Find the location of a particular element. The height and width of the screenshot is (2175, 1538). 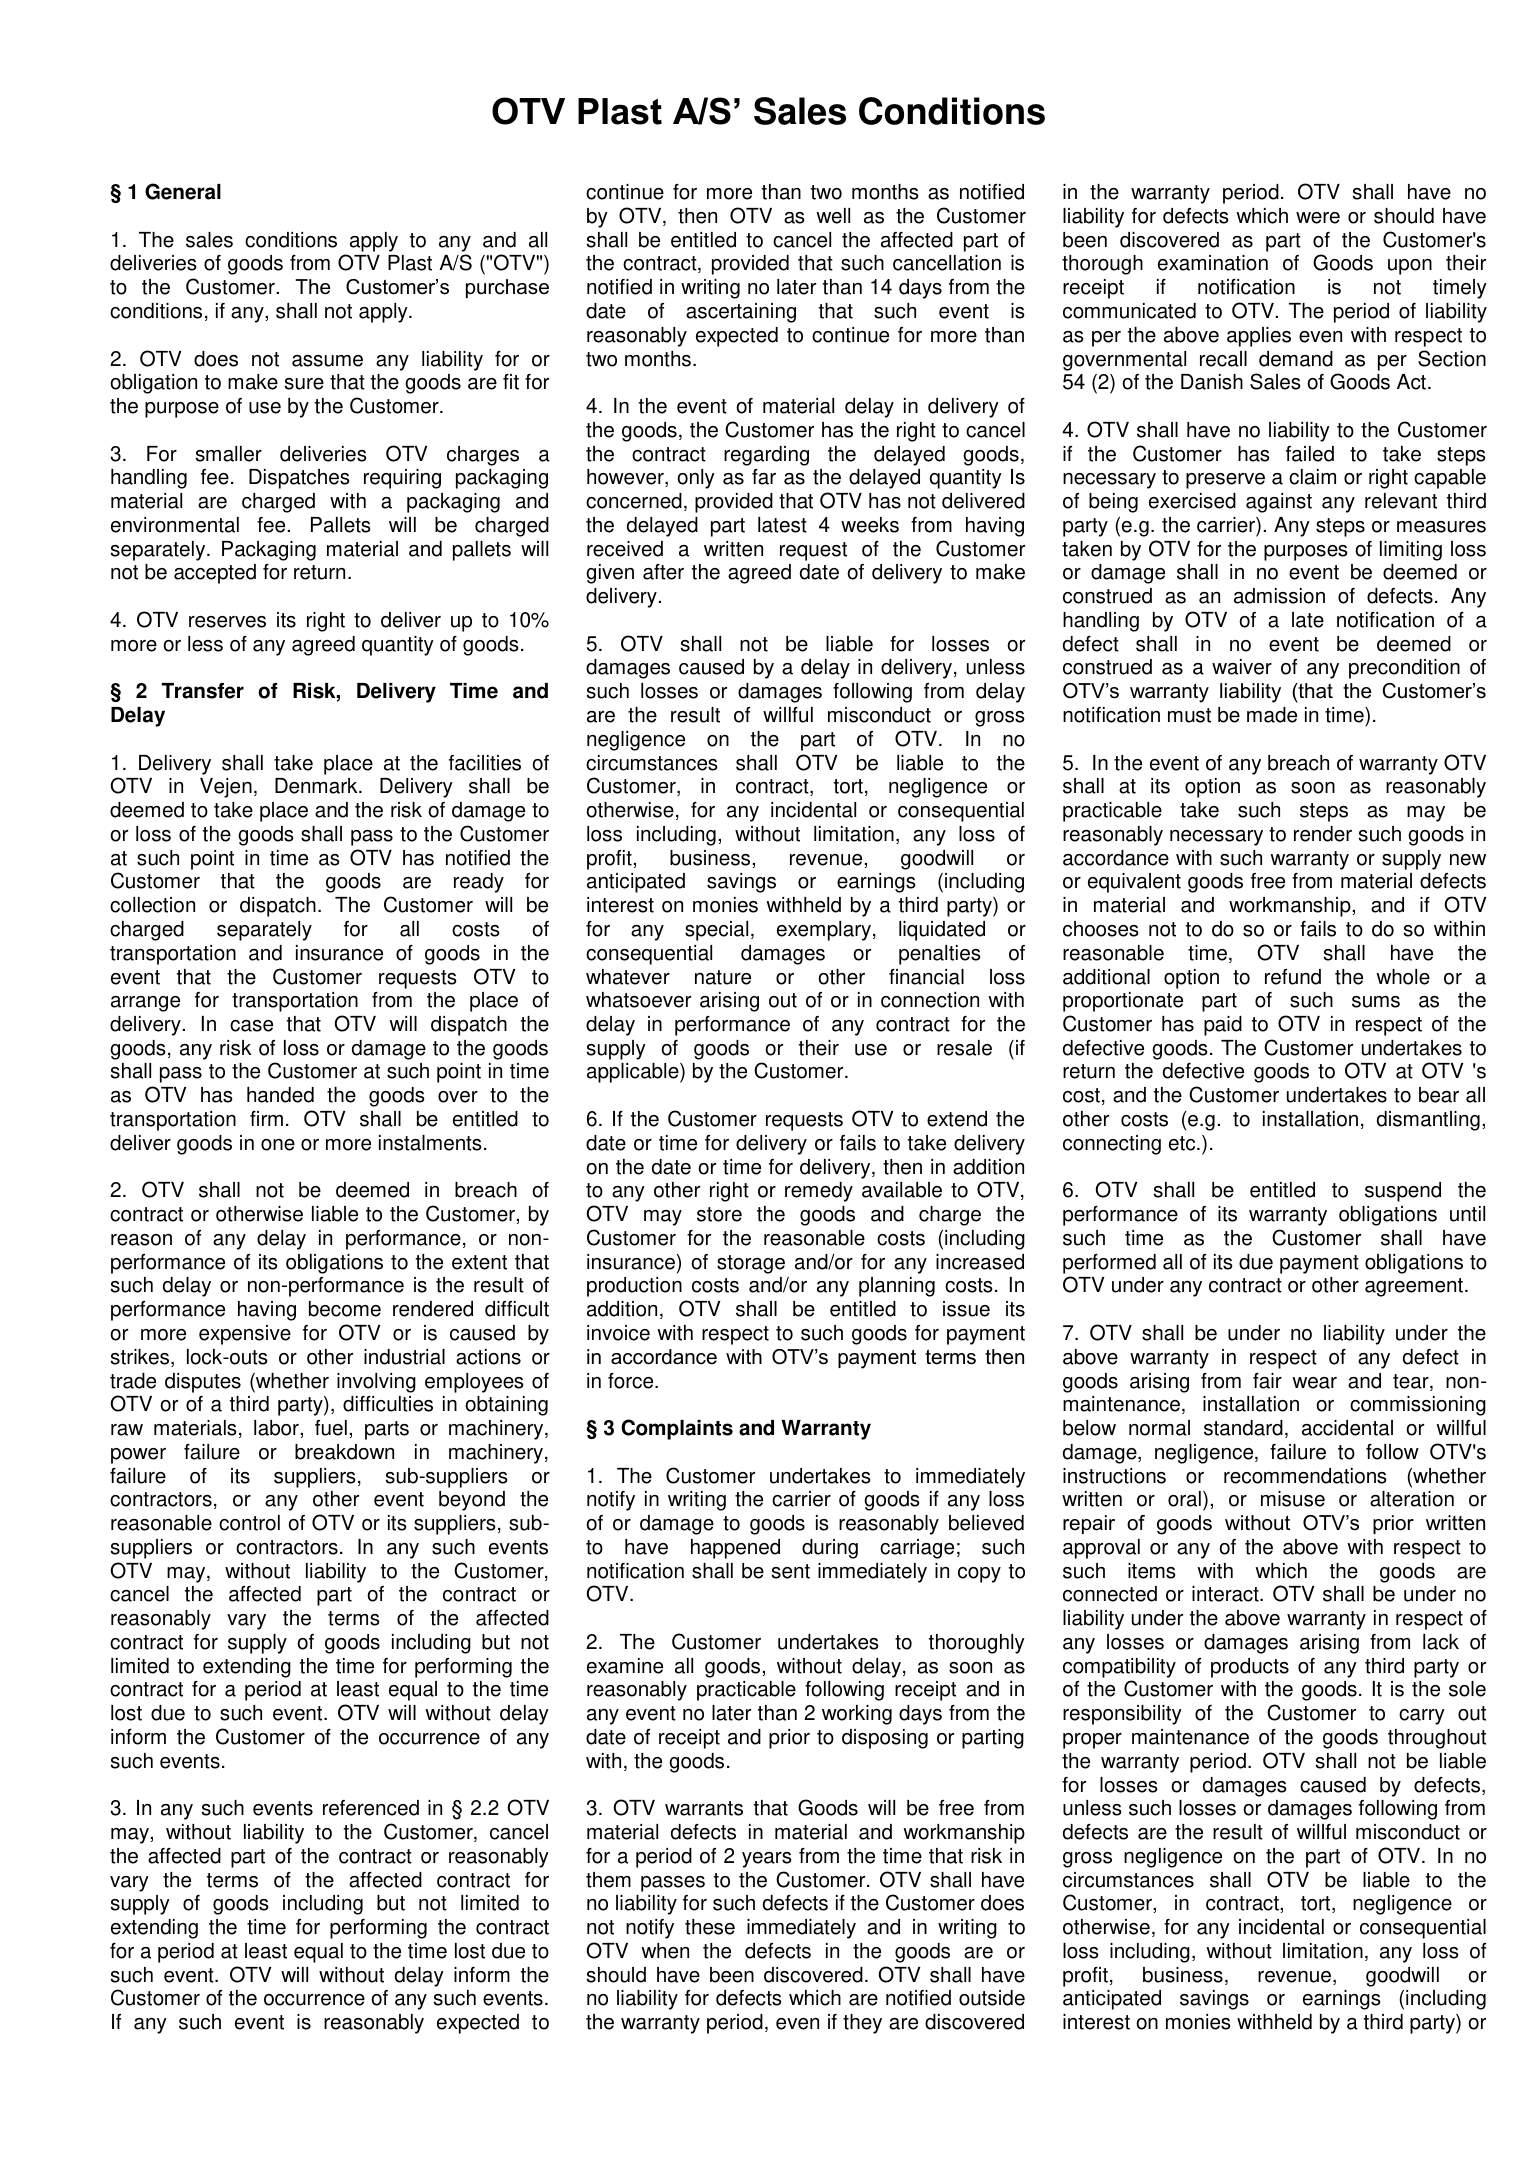

were is located at coordinates (1318, 218).
